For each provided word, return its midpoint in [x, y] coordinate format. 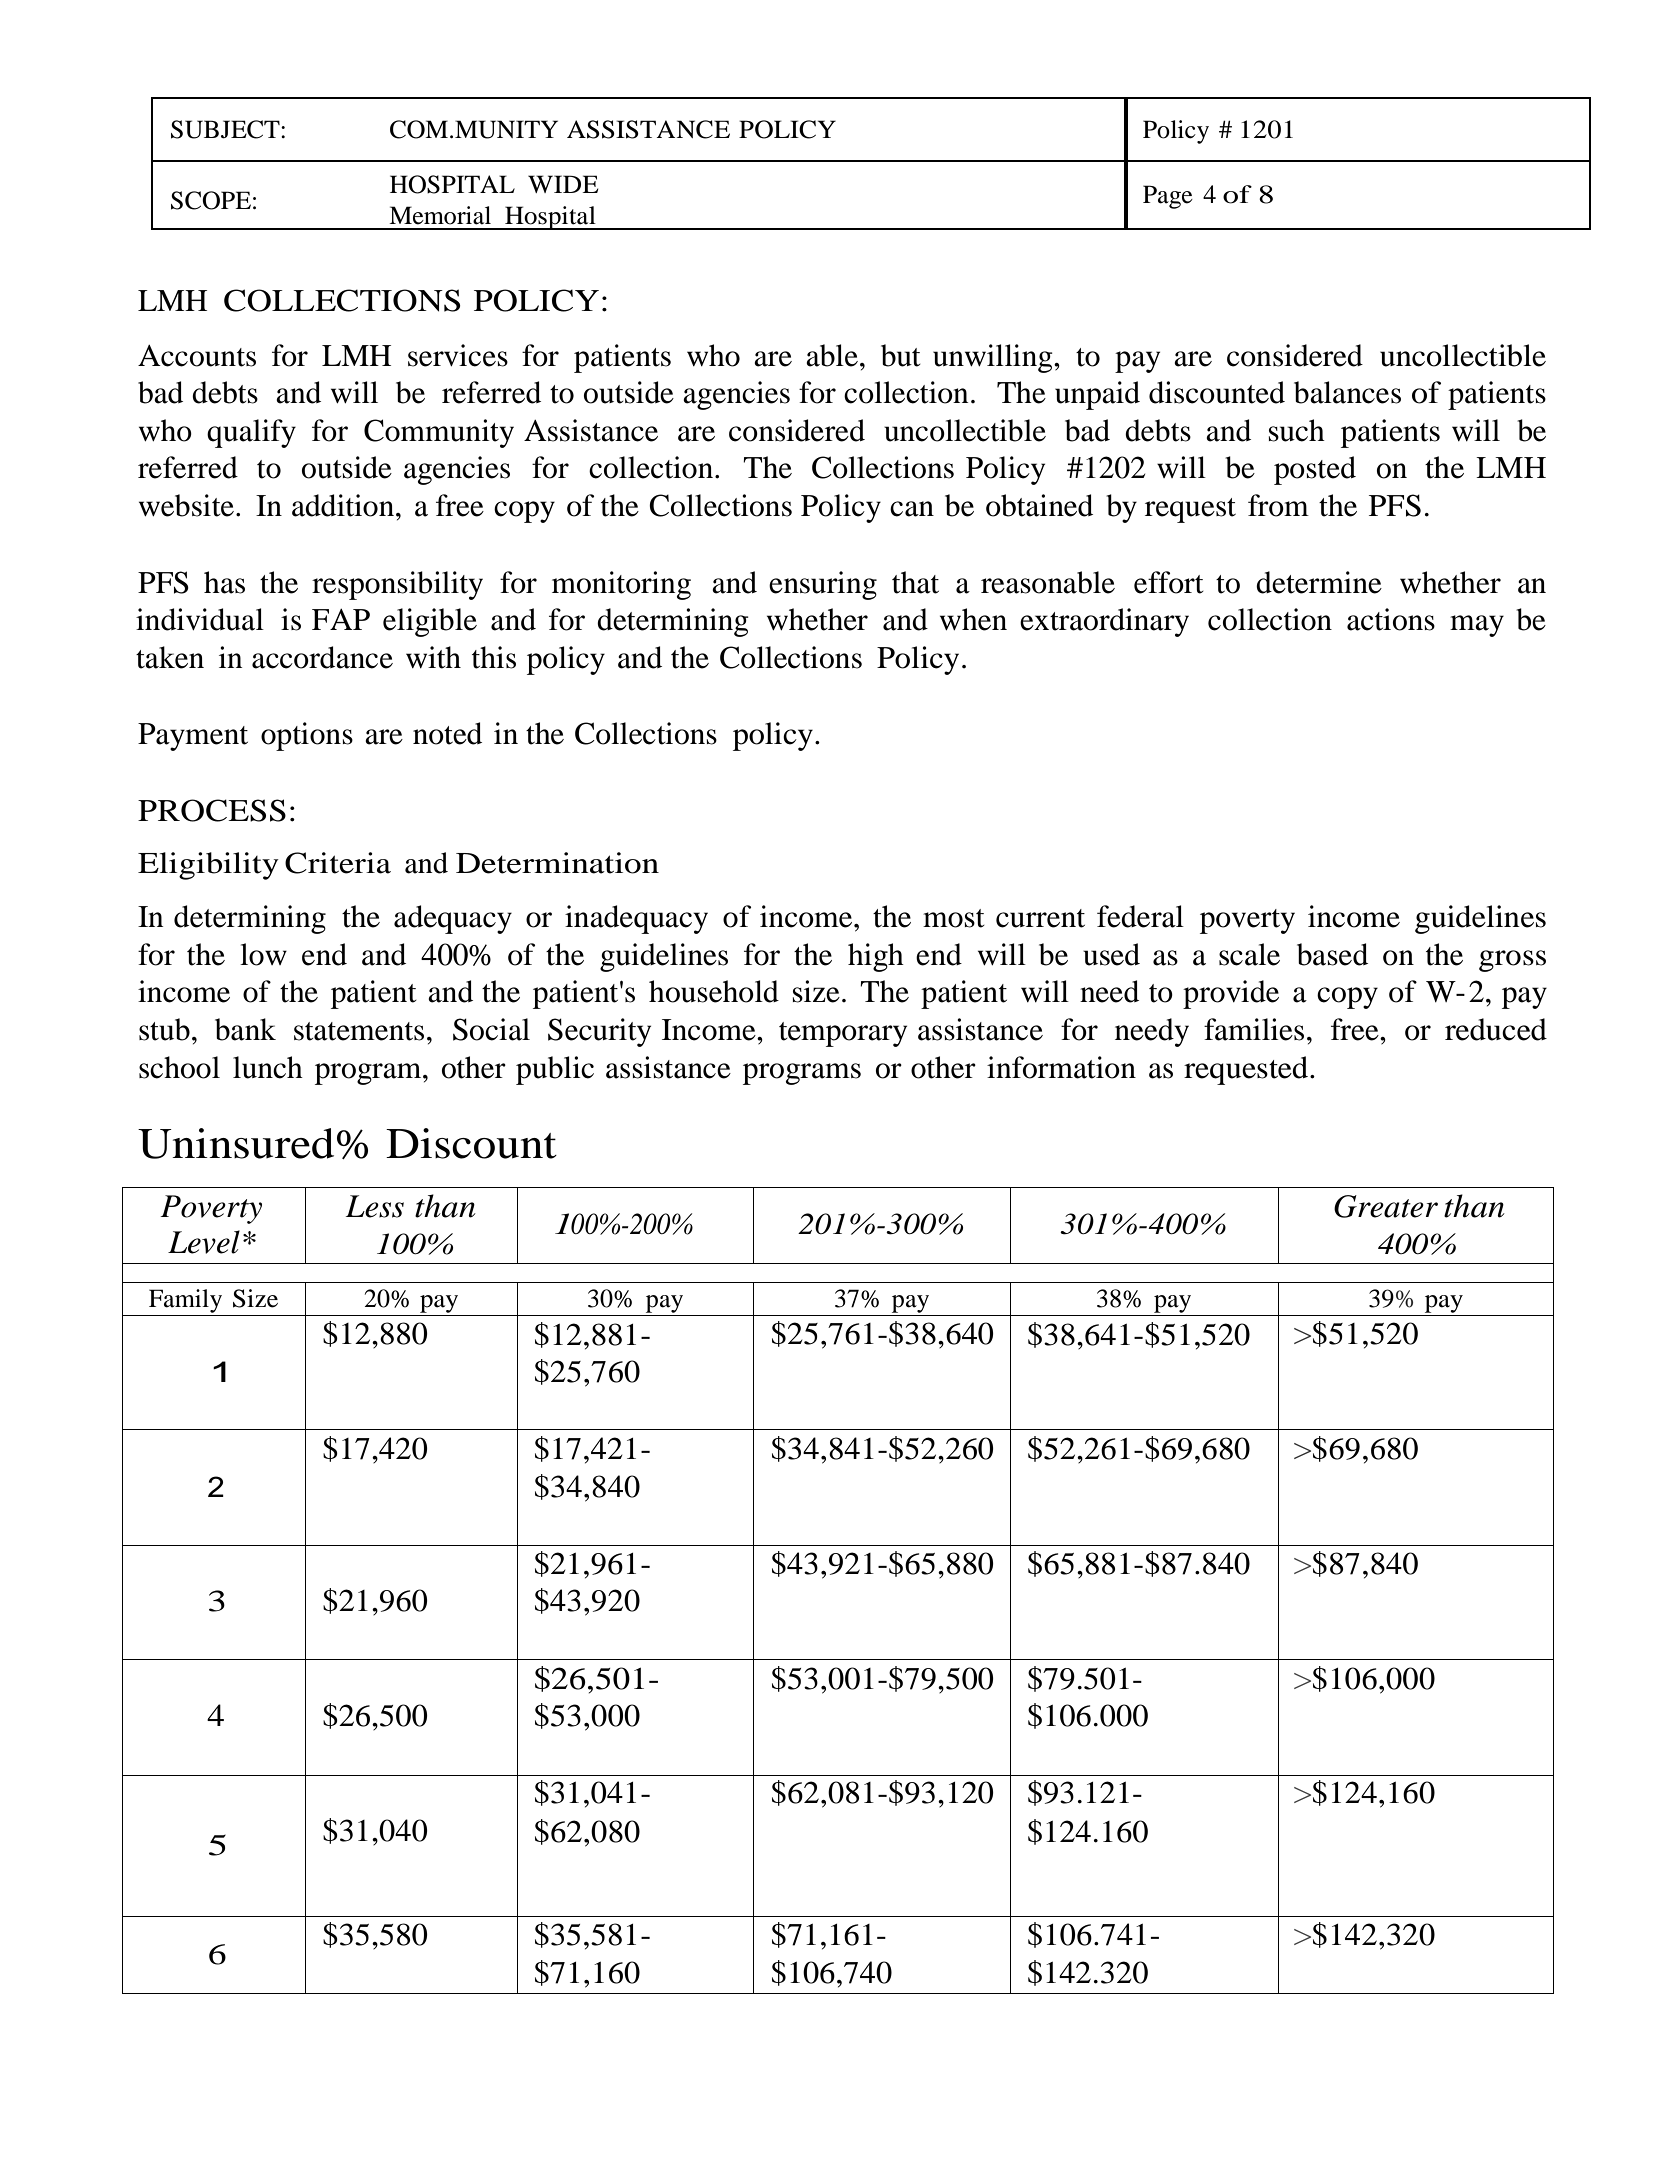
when [973, 619]
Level [204, 1242]
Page [1168, 197]
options [307, 736]
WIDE [563, 184]
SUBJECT [226, 129]
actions [1391, 619]
